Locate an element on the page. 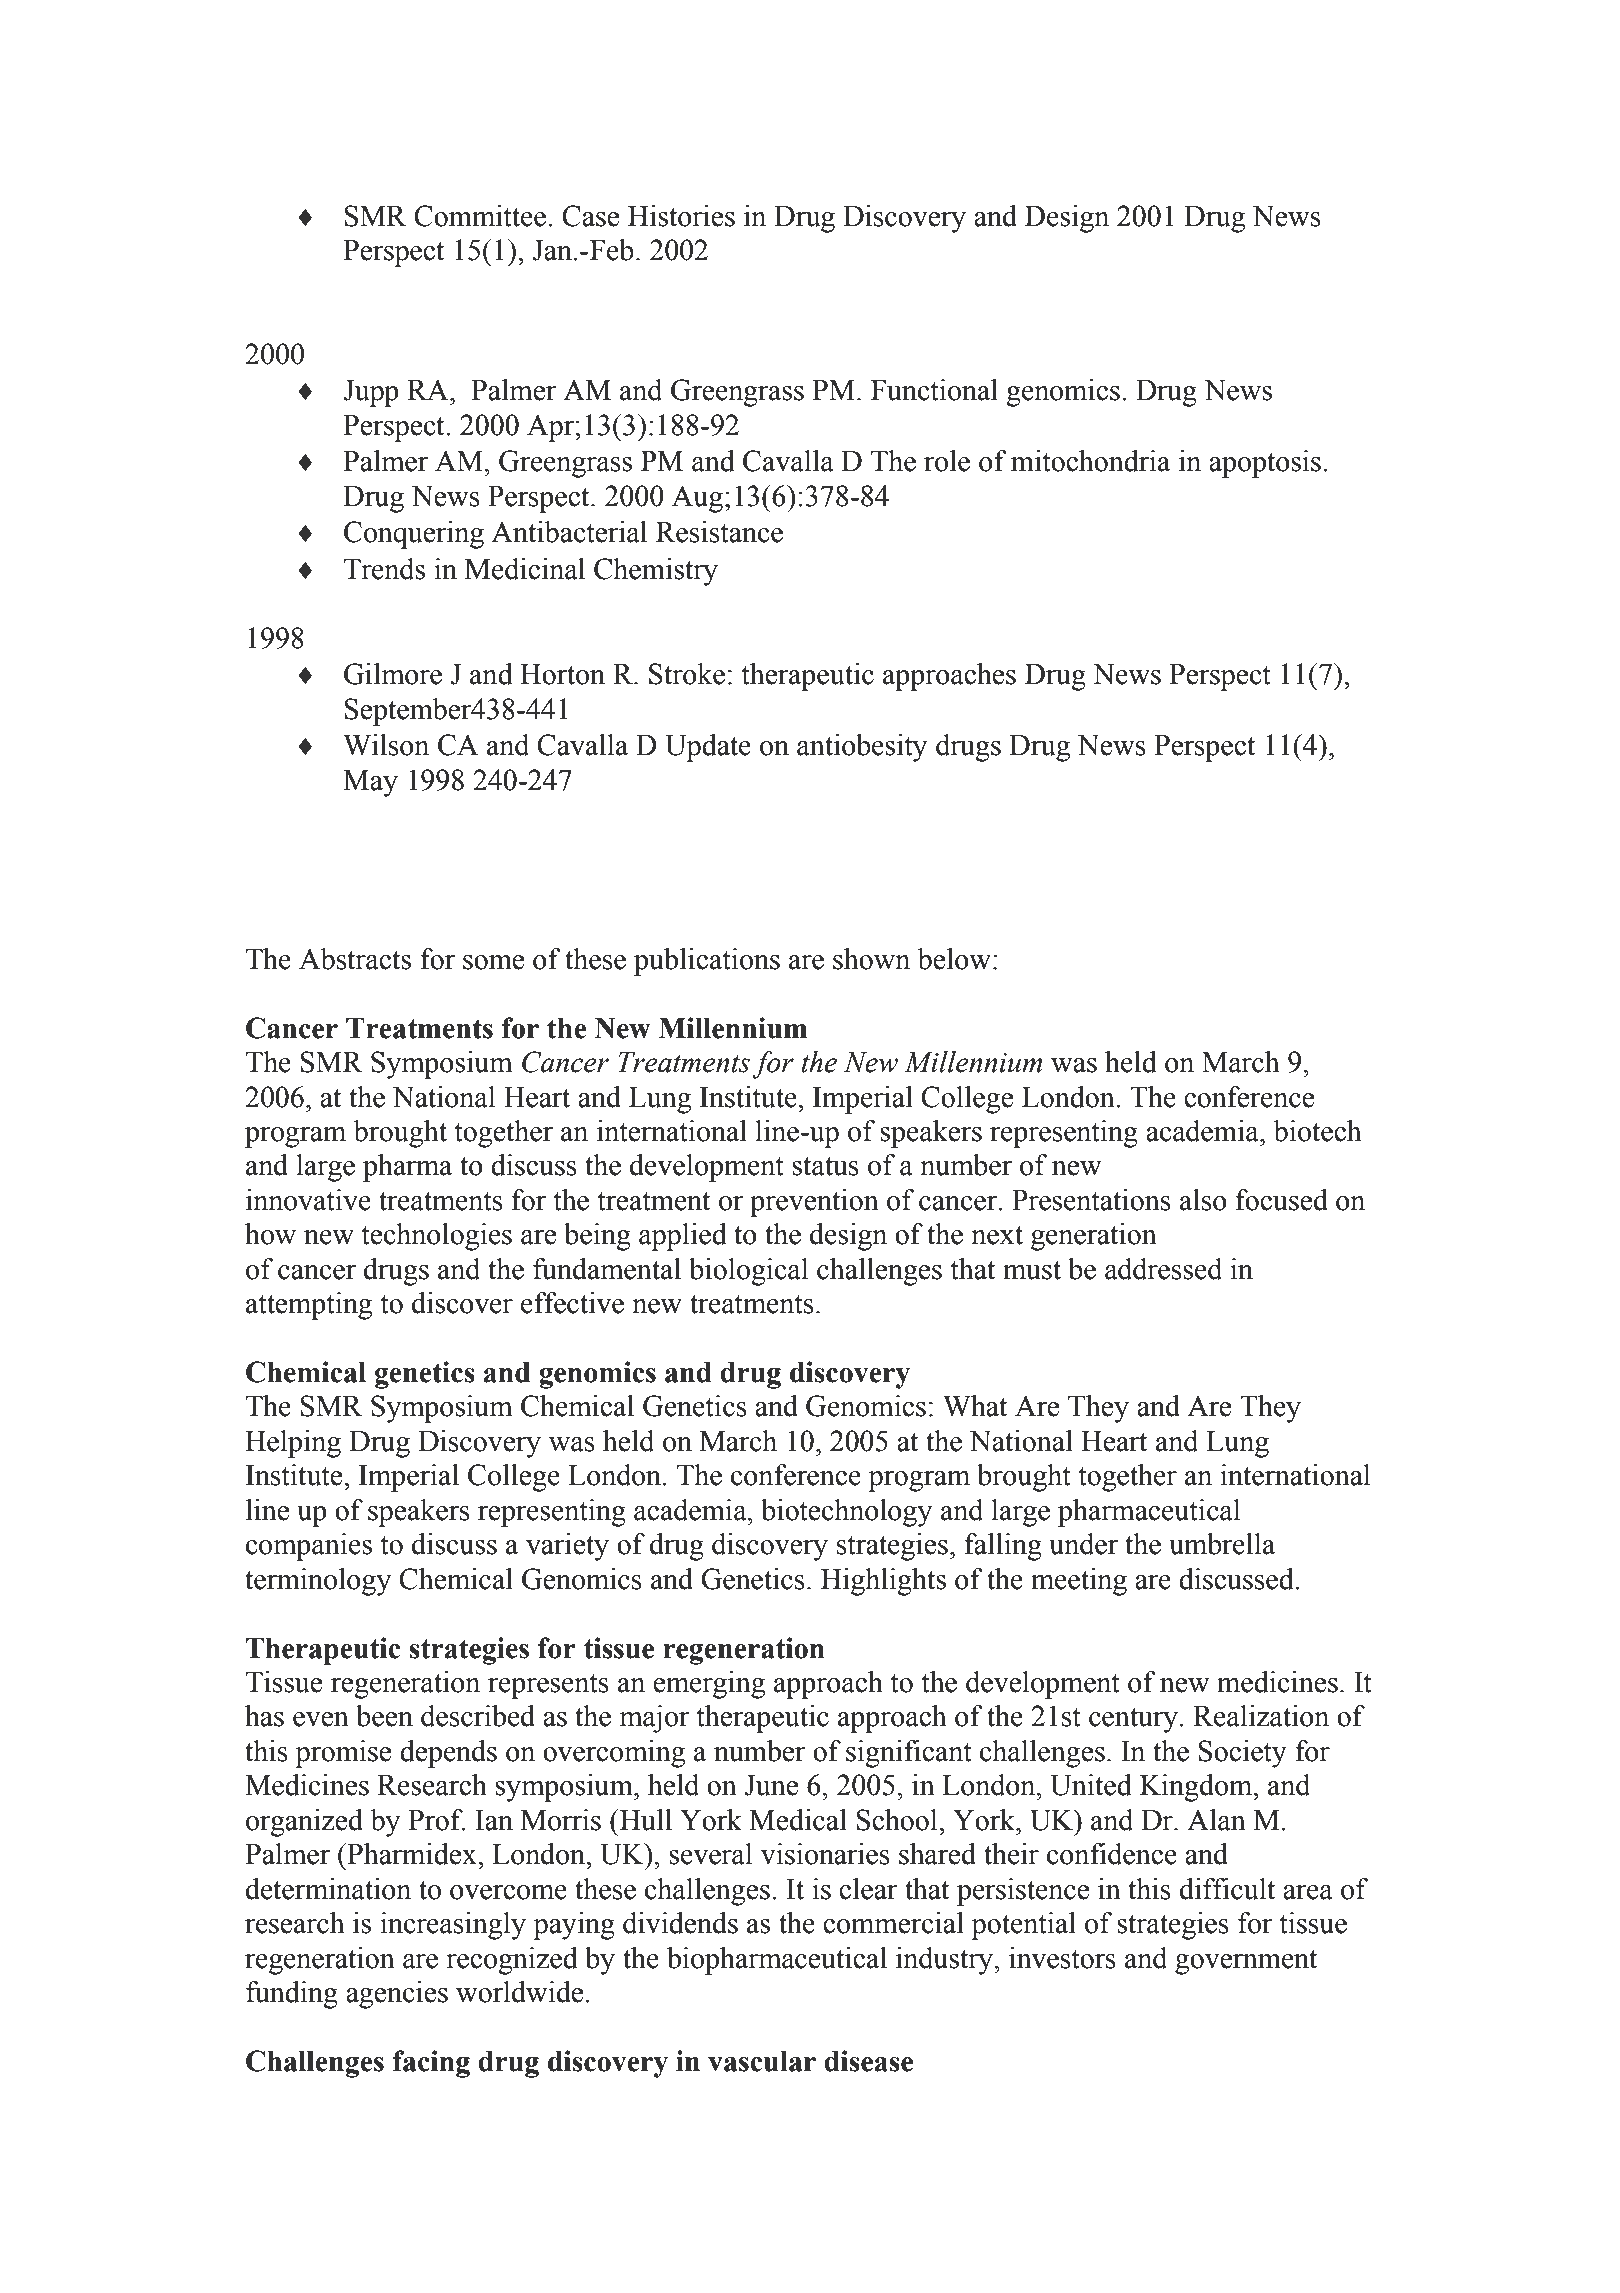 This image has width=1620, height=2293. attempting is located at coordinates (309, 1306).
